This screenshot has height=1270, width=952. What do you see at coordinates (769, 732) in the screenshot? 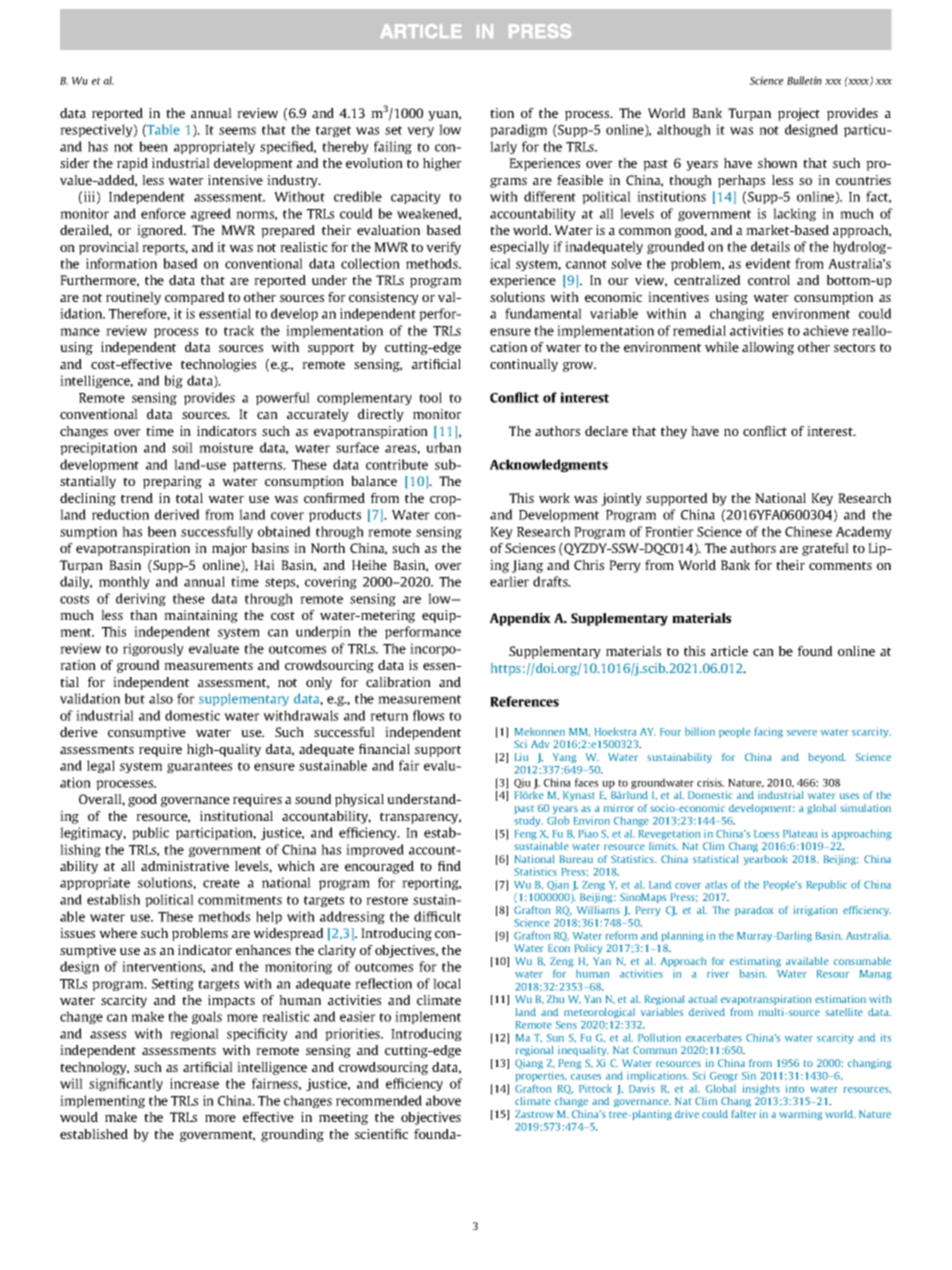
I see `facing` at bounding box center [769, 732].
